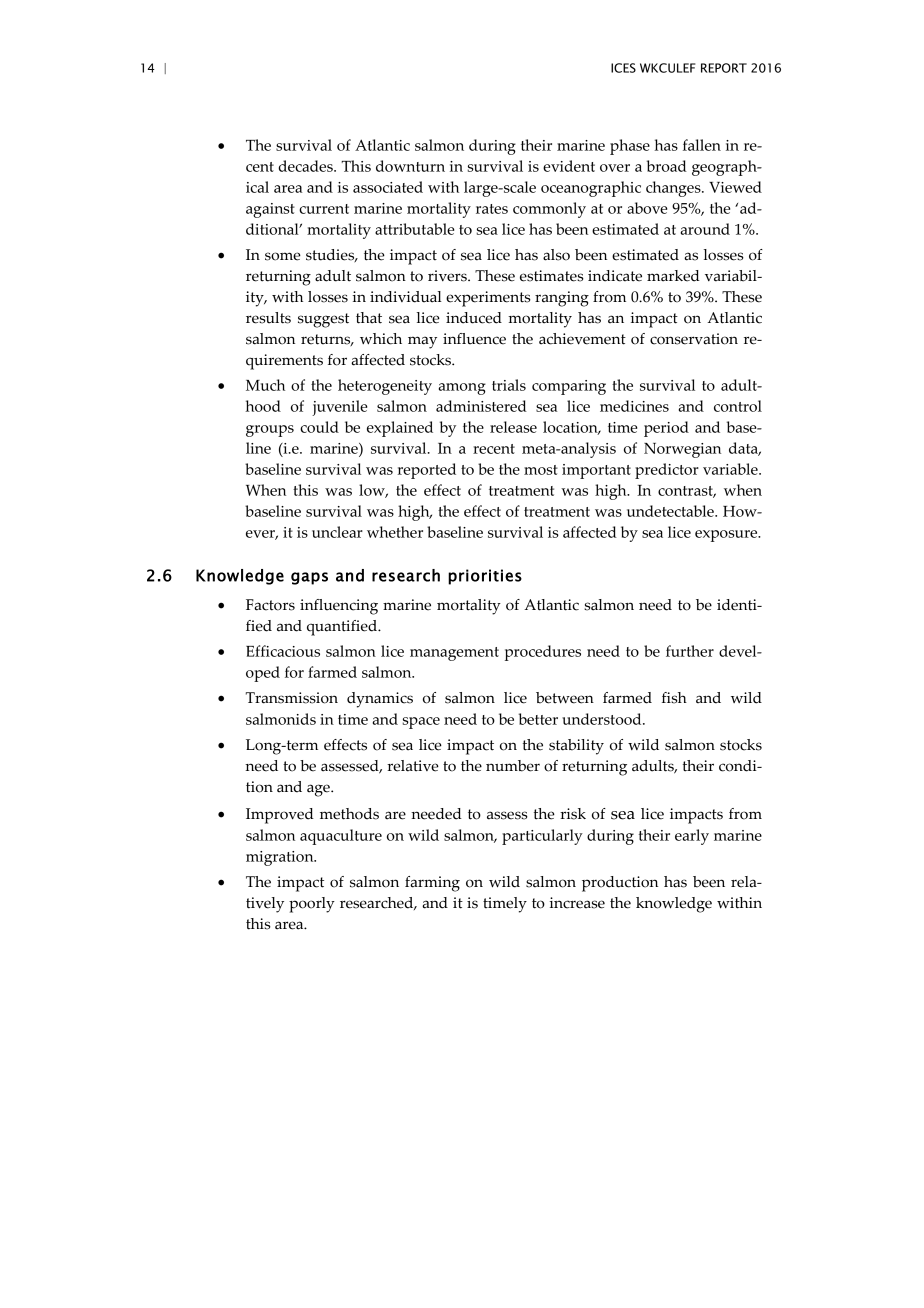  What do you see at coordinates (569, 166) in the image?
I see `evident` at bounding box center [569, 166].
